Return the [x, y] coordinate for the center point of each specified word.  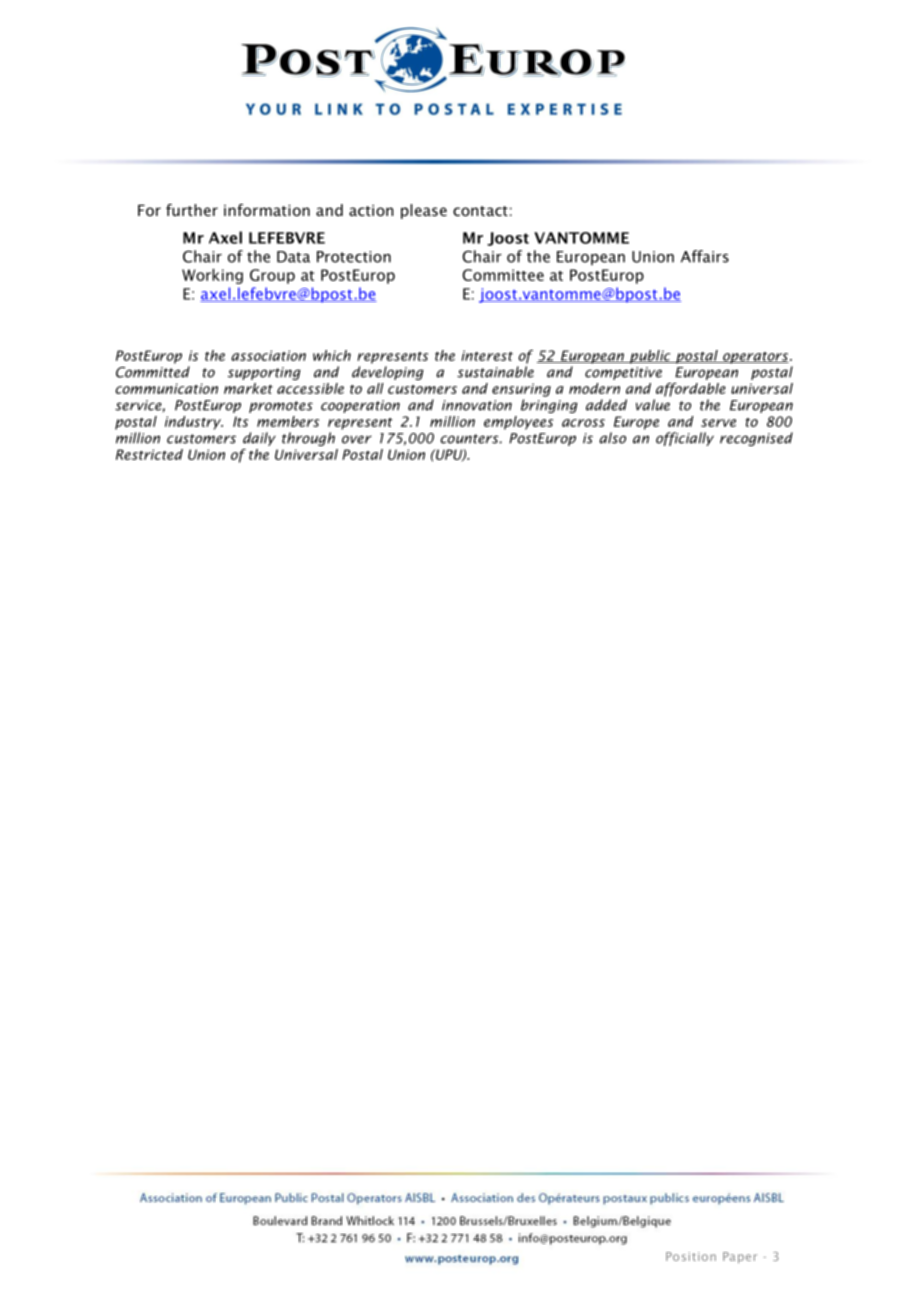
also [612, 438]
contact [480, 211]
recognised [756, 439]
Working [212, 276]
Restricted [149, 454]
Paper [740, 1257]
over [357, 439]
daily [259, 439]
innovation [477, 405]
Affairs [705, 256]
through [308, 439]
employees [518, 423]
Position [691, 1256]
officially [685, 439]
